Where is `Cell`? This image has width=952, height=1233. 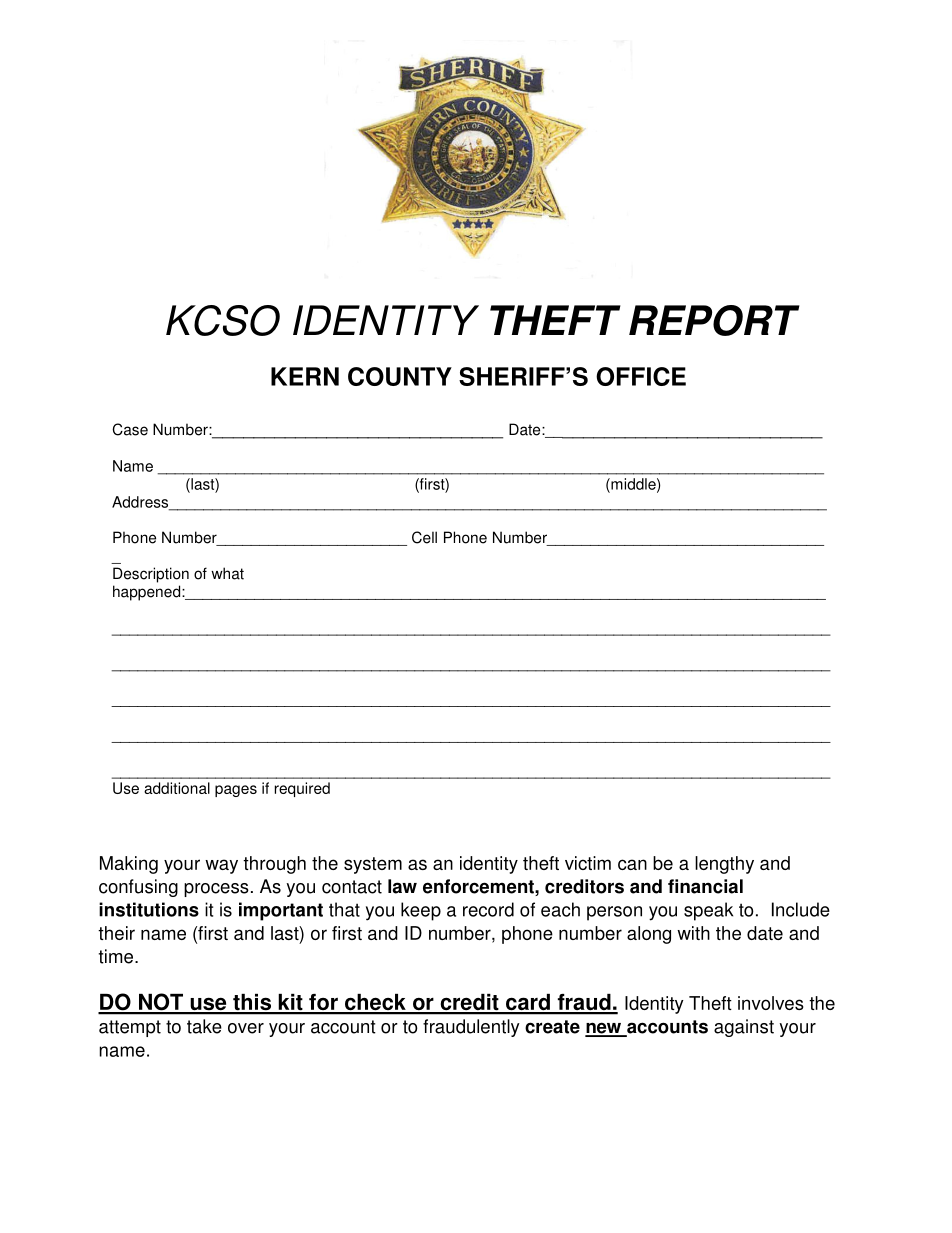 Cell is located at coordinates (424, 537).
